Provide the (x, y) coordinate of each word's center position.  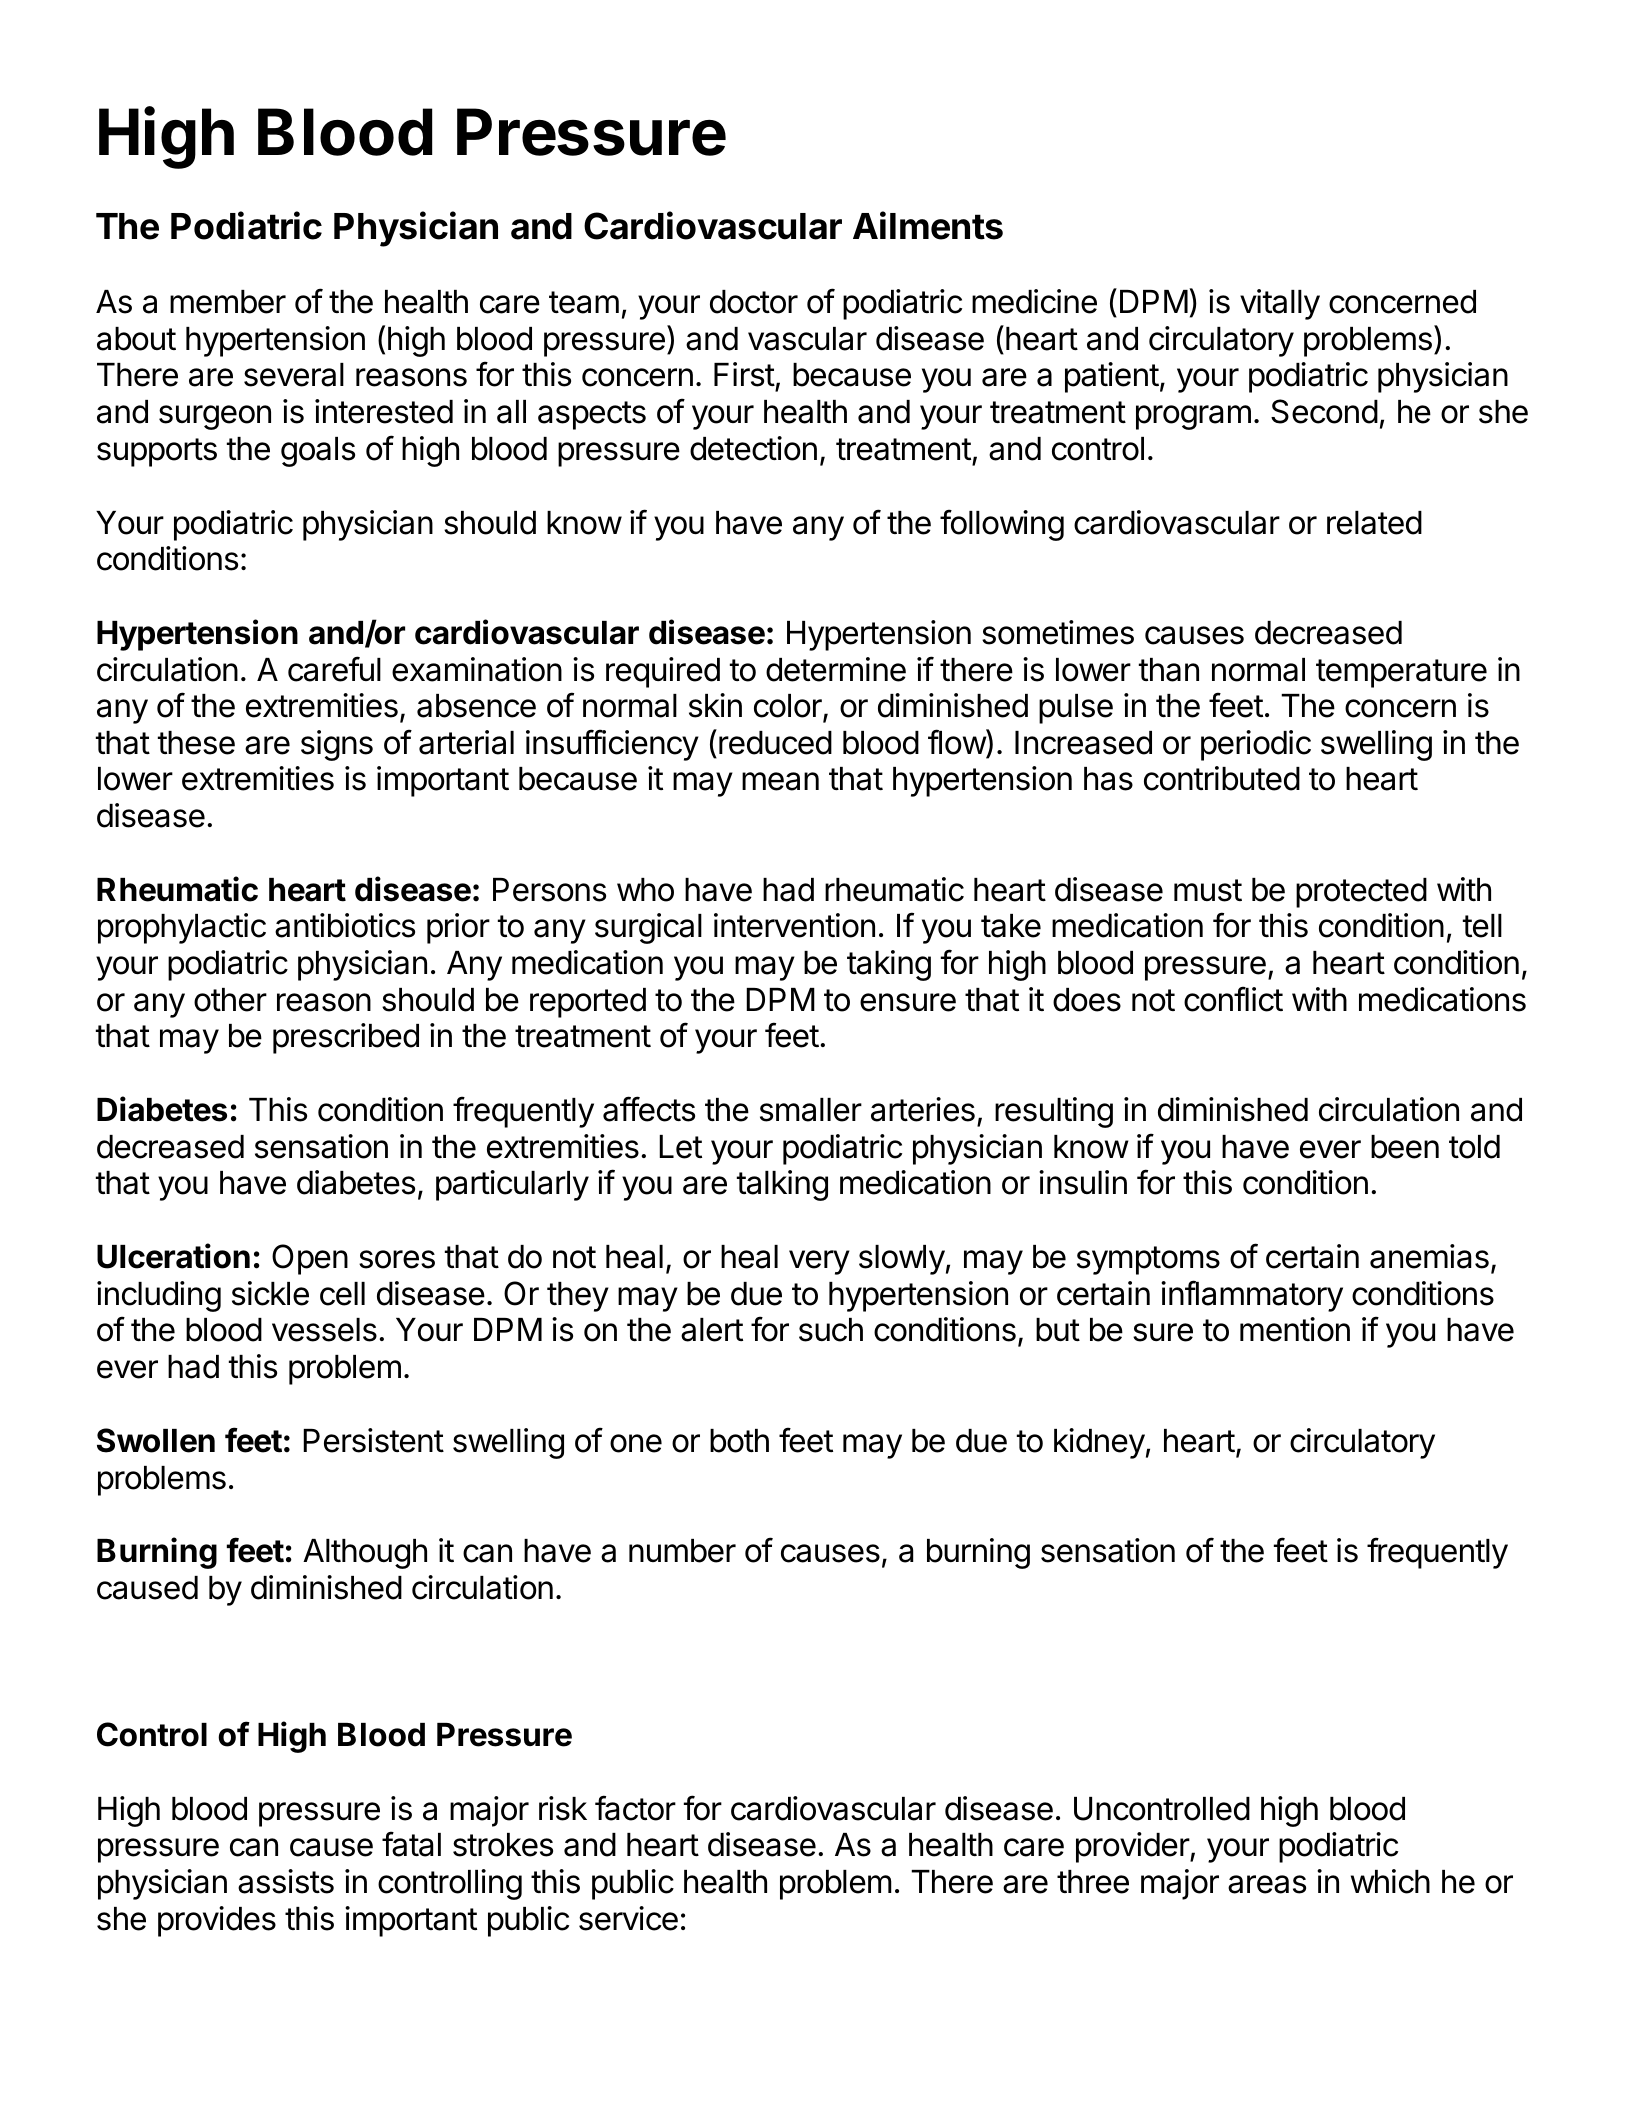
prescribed (346, 1038)
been (1405, 1147)
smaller (811, 1110)
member (228, 302)
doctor (754, 302)
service (628, 1918)
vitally (1280, 304)
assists (286, 1881)
